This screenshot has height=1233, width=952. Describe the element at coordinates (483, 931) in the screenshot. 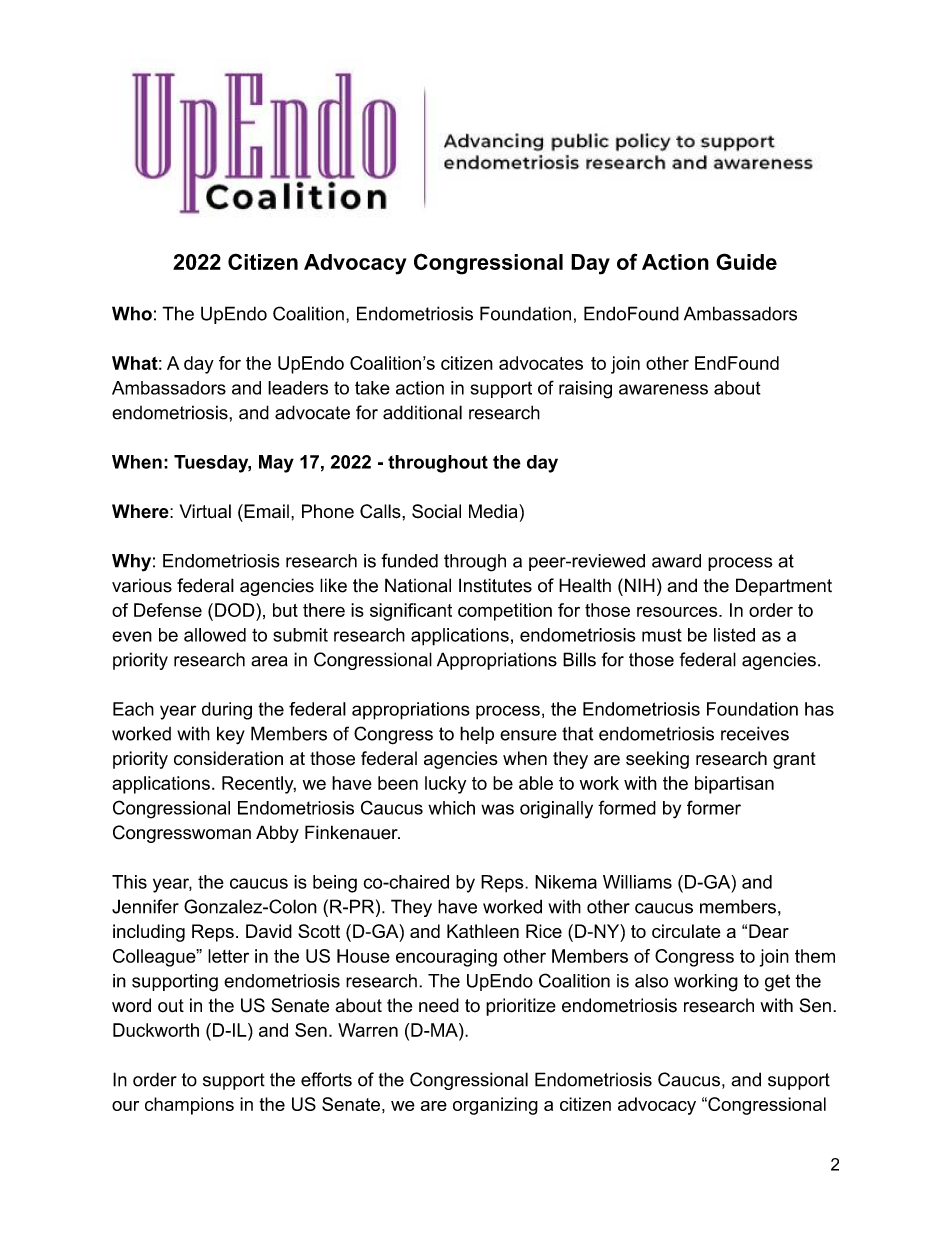

I see `Kathleen` at that location.
